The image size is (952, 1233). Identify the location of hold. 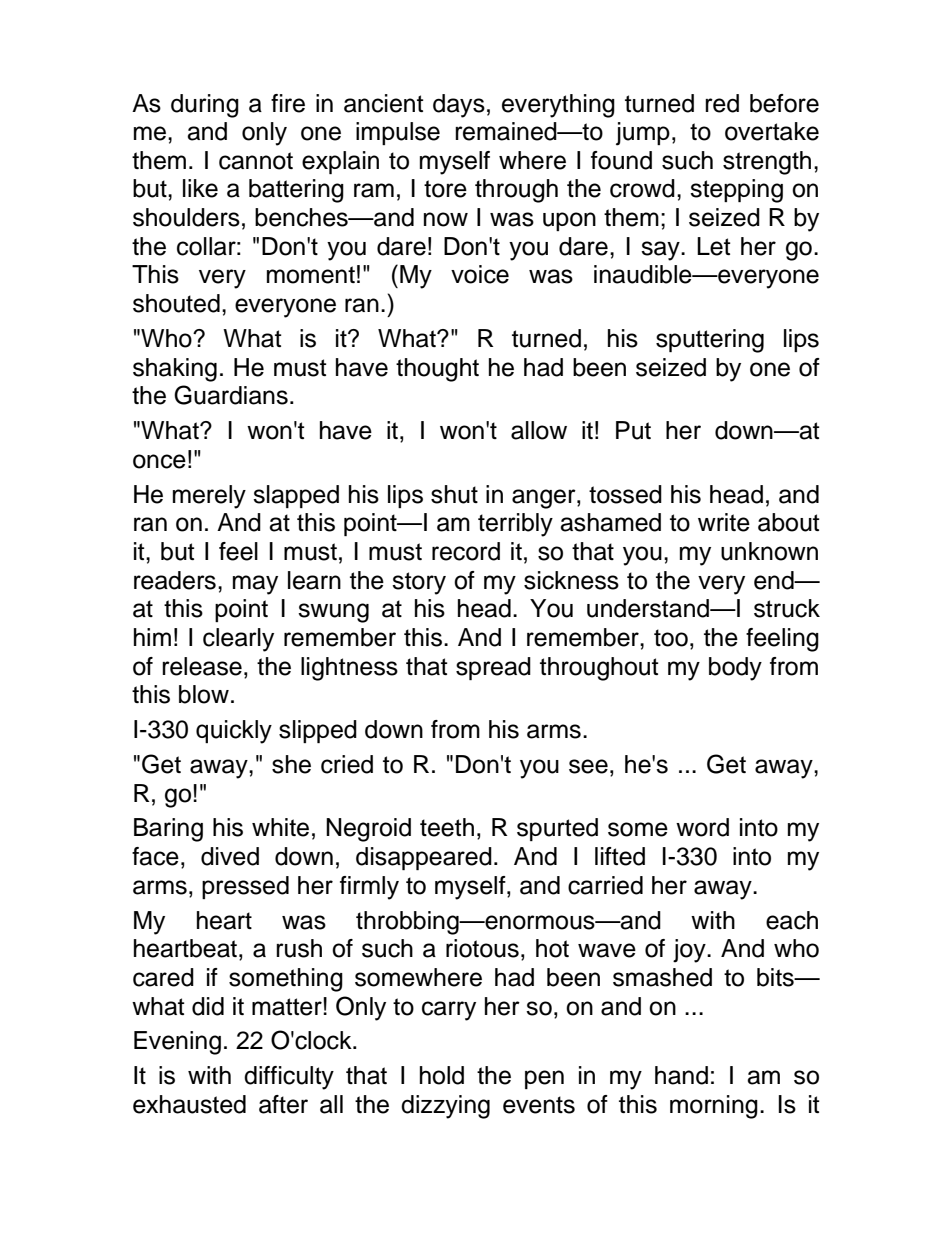
(442, 1075).
